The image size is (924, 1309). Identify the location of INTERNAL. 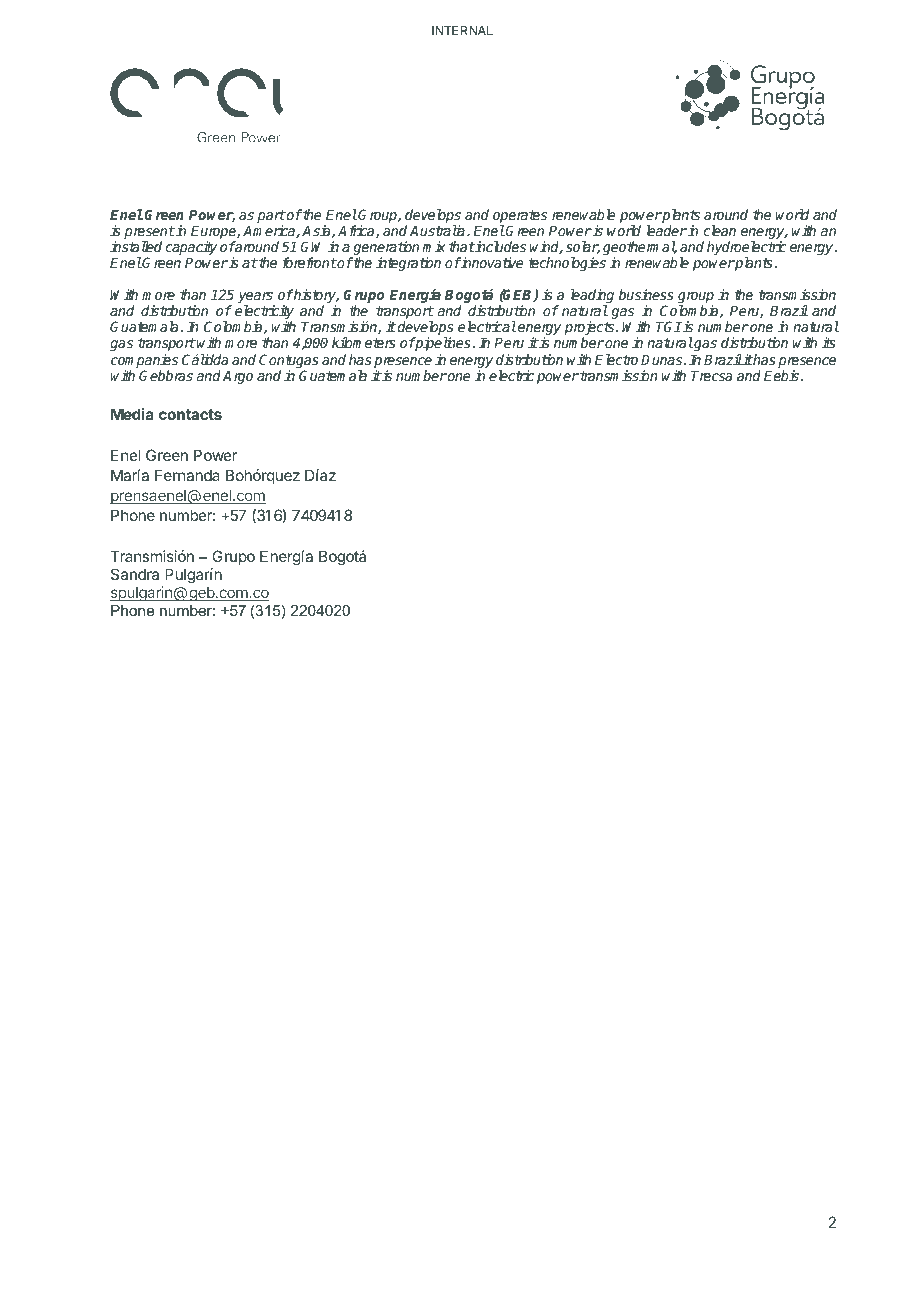
(462, 30).
